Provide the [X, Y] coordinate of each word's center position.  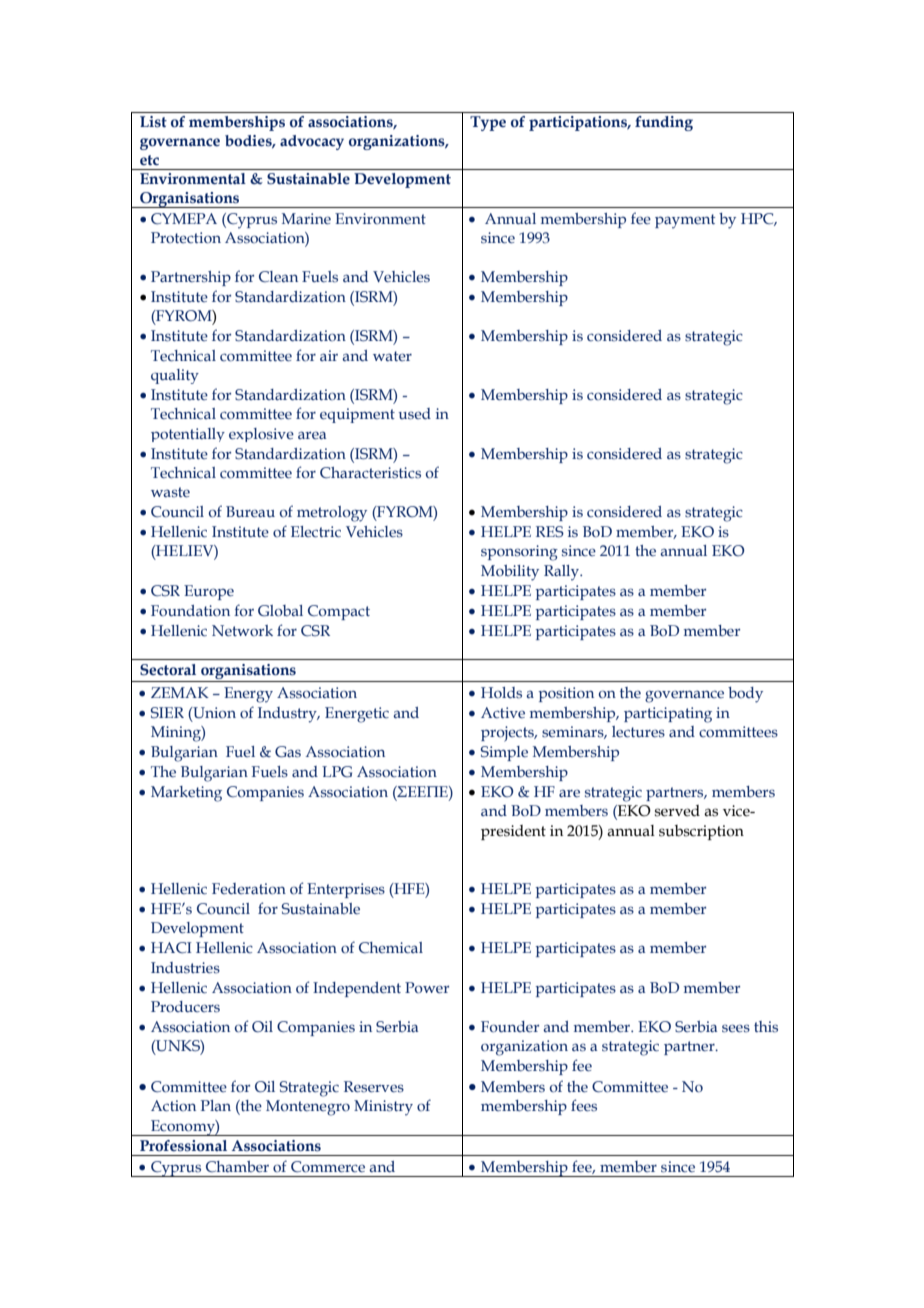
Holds [501, 693]
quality [175, 376]
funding [664, 123]
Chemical [391, 947]
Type [488, 123]
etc [149, 160]
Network [242, 631]
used [415, 414]
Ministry [383, 1108]
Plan [216, 1105]
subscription [701, 832]
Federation [249, 889]
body [745, 695]
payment [685, 221]
